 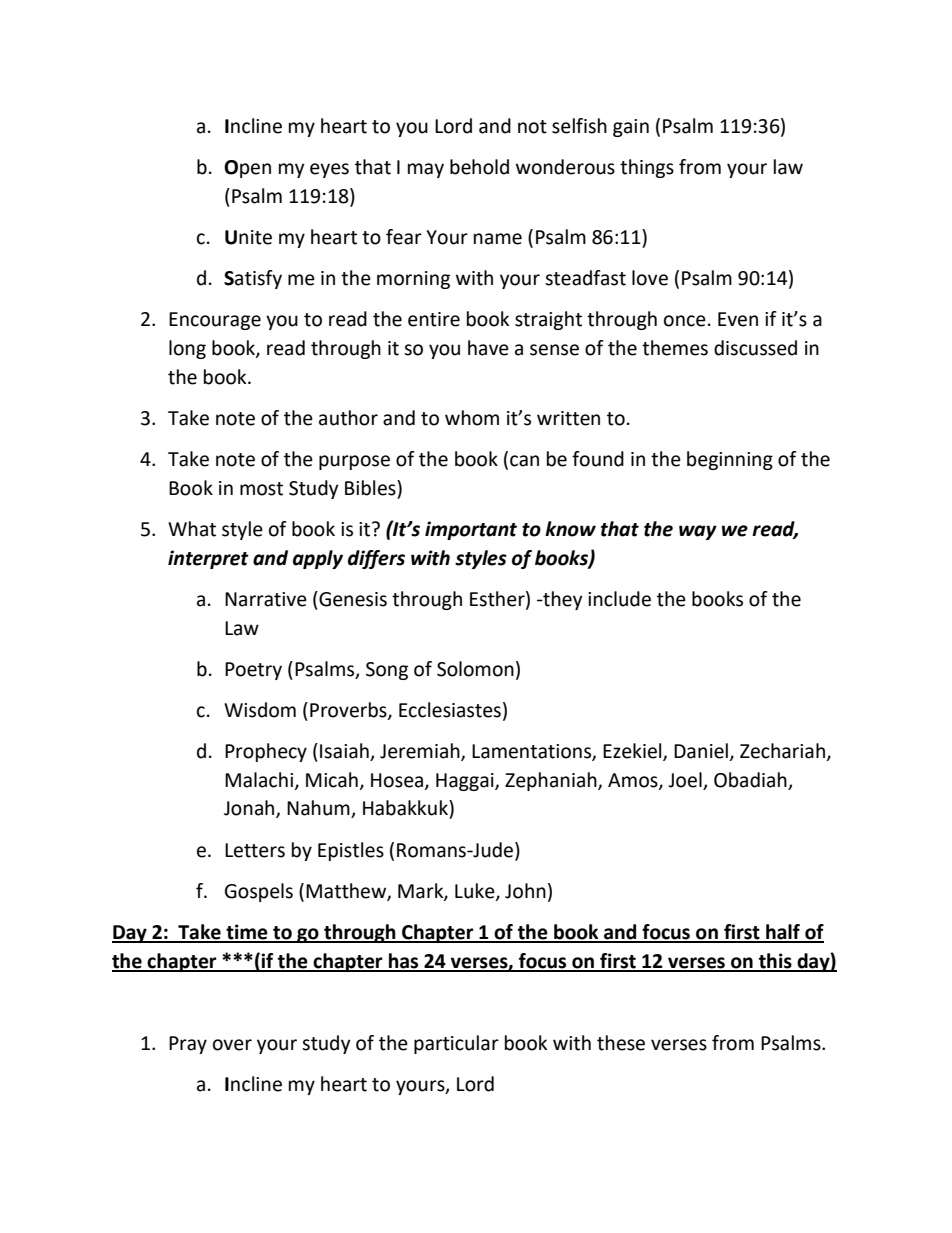 What do you see at coordinates (479, 167) in the screenshot?
I see `behold` at bounding box center [479, 167].
